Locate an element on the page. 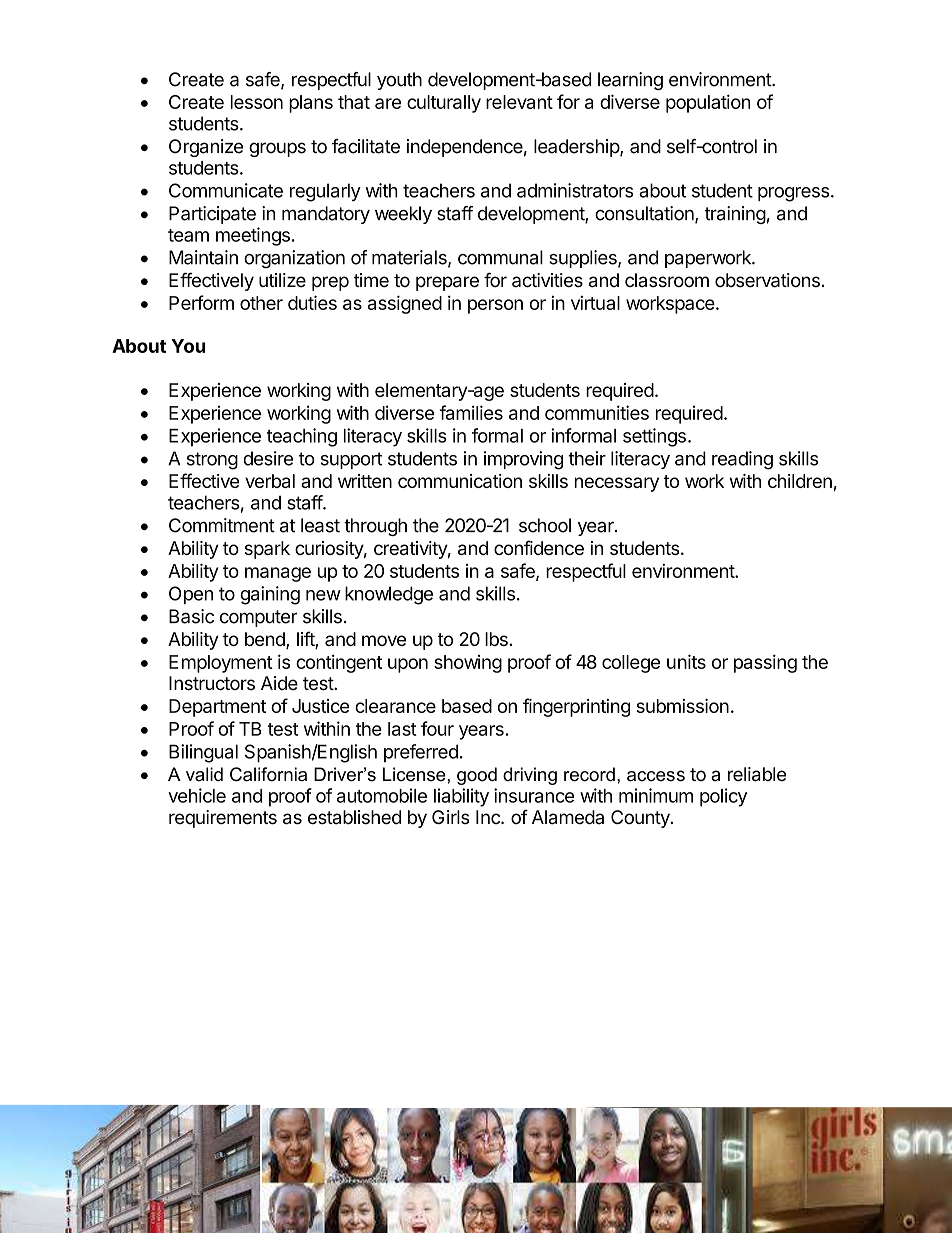 This image has width=952, height=1233. confidence is located at coordinates (539, 547).
